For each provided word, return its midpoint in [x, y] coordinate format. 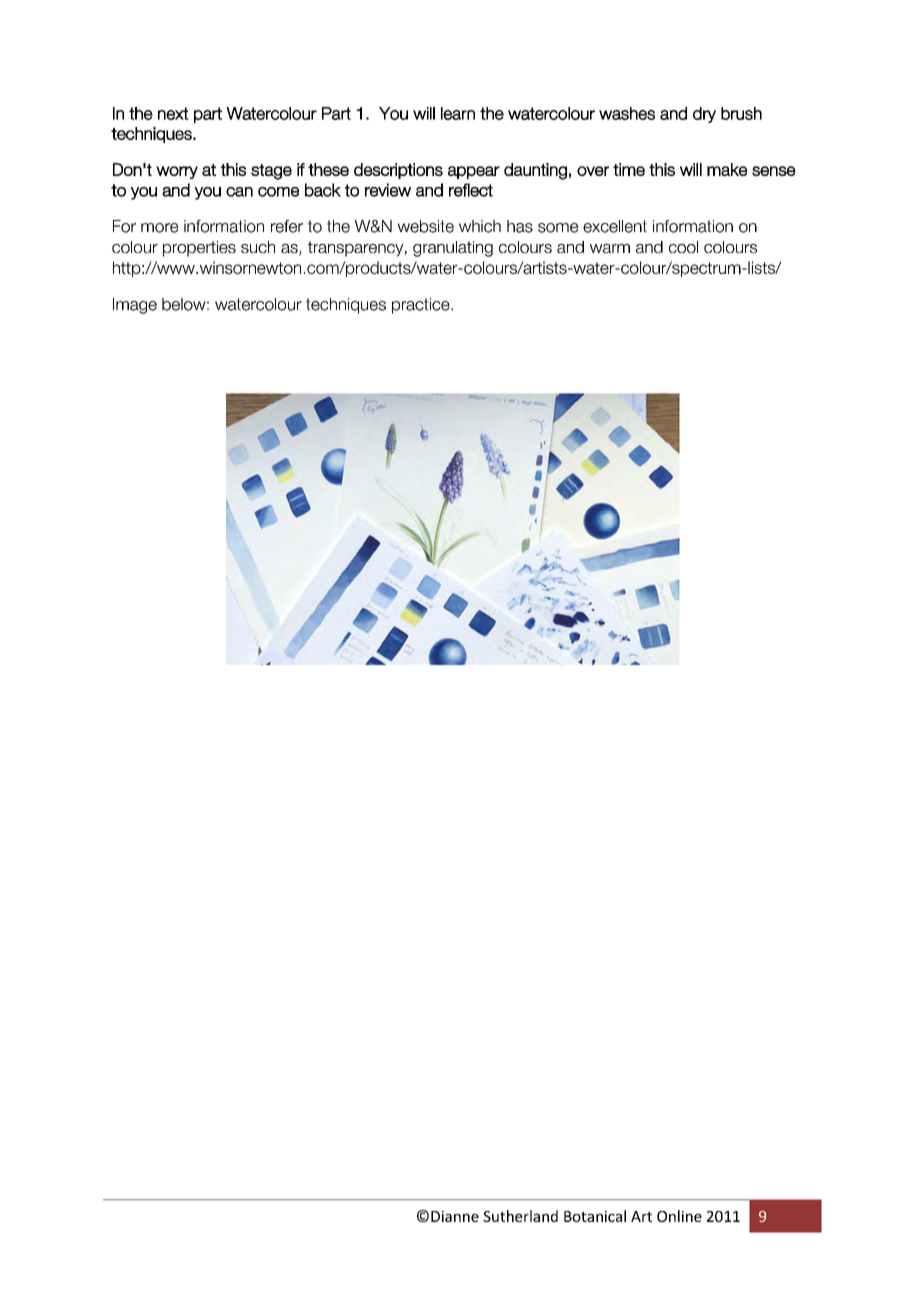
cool [683, 247]
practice [422, 306]
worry [177, 172]
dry [704, 115]
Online [679, 1216]
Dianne [455, 1216]
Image [135, 306]
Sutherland [520, 1216]
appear [474, 172]
